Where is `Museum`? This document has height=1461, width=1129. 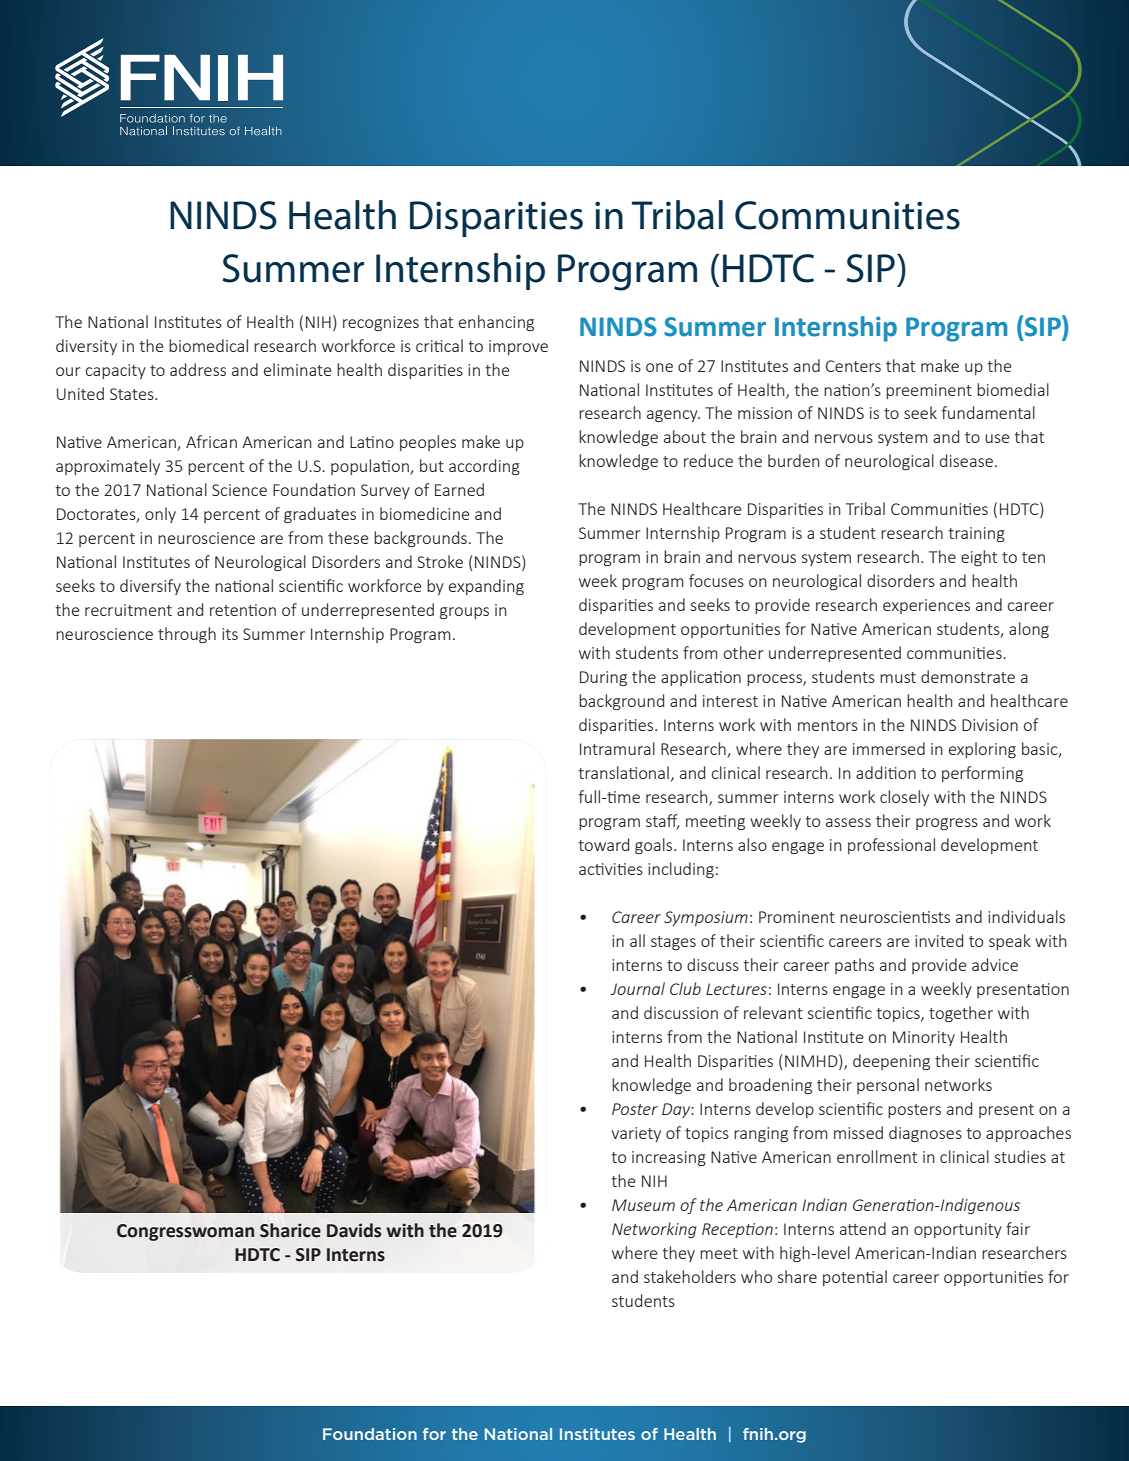
Museum is located at coordinates (643, 1205).
